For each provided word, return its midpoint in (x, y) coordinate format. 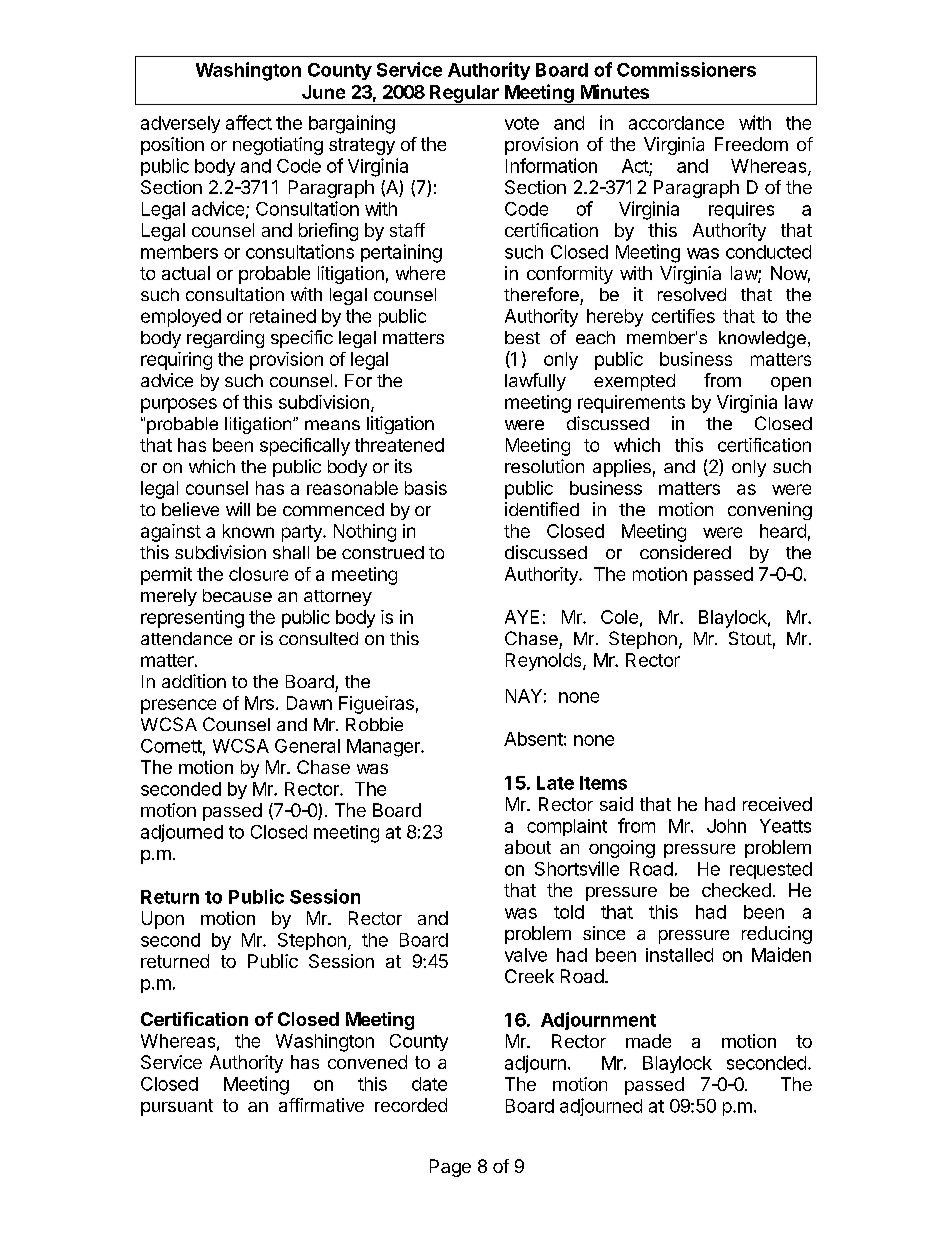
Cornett (171, 746)
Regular (464, 95)
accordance (676, 123)
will (238, 509)
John (726, 826)
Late (555, 783)
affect (249, 122)
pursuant (177, 1107)
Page (450, 1168)
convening (770, 511)
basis (426, 488)
